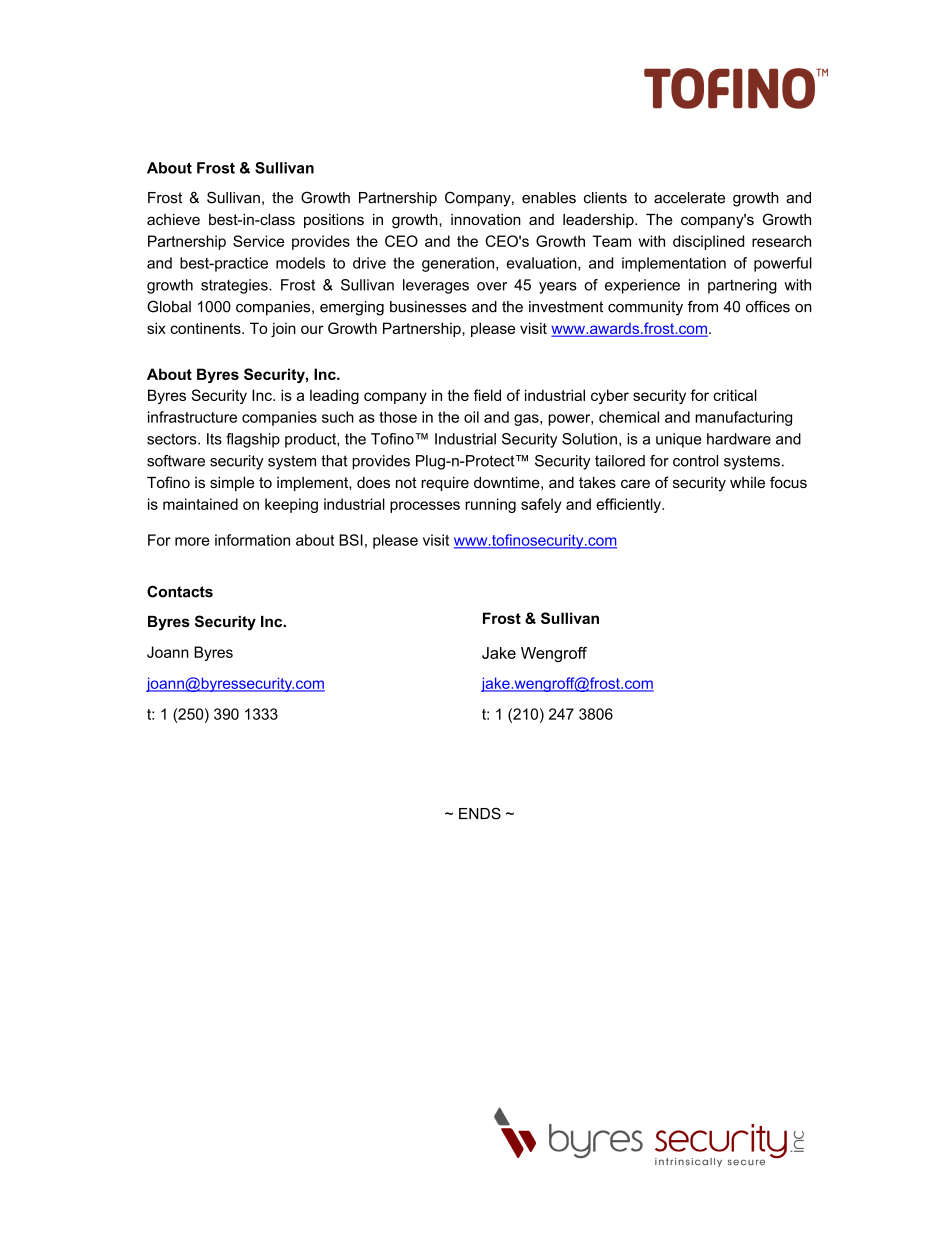  I want to click on maintained, so click(200, 504).
